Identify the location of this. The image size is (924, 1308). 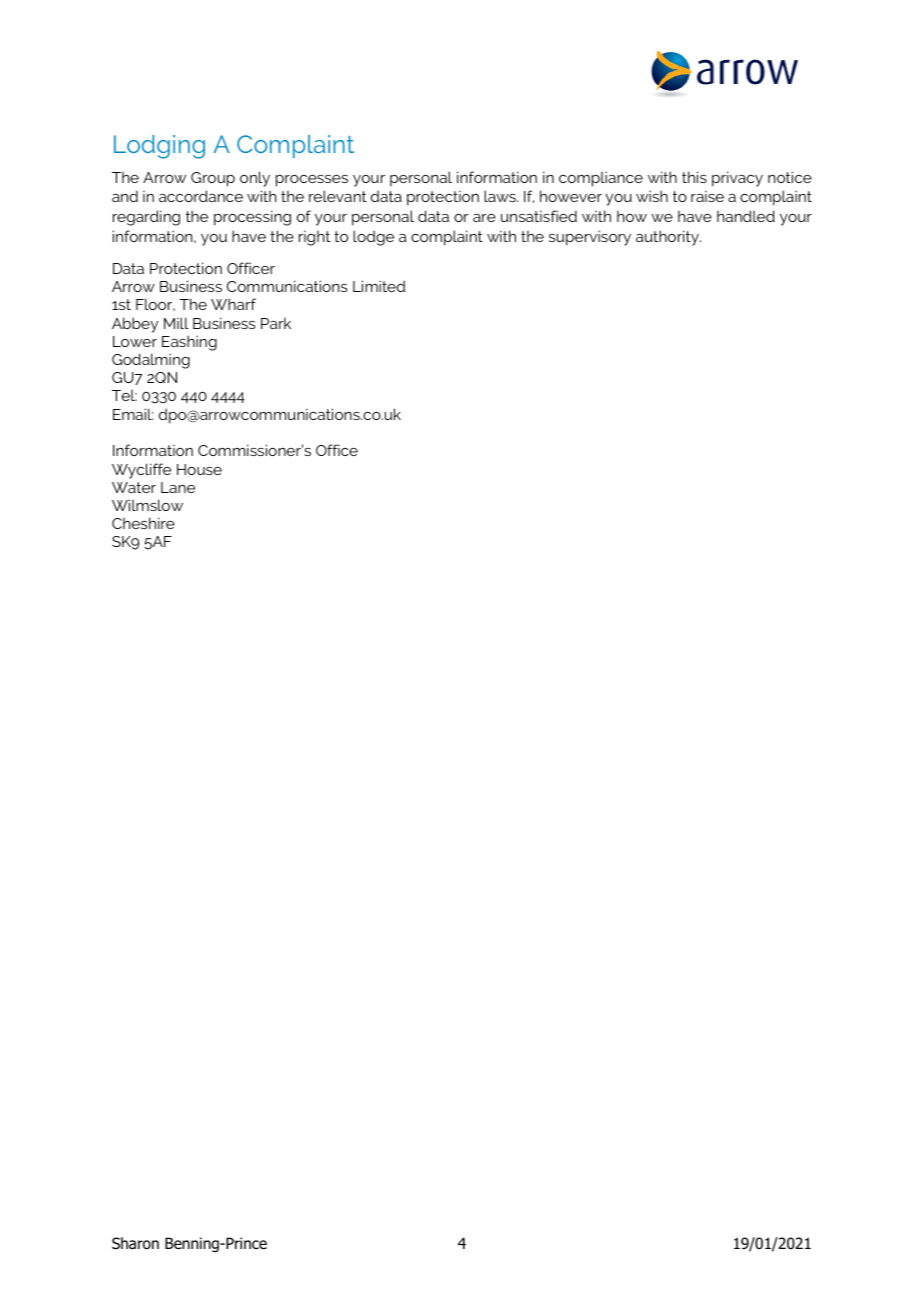
(694, 177).
